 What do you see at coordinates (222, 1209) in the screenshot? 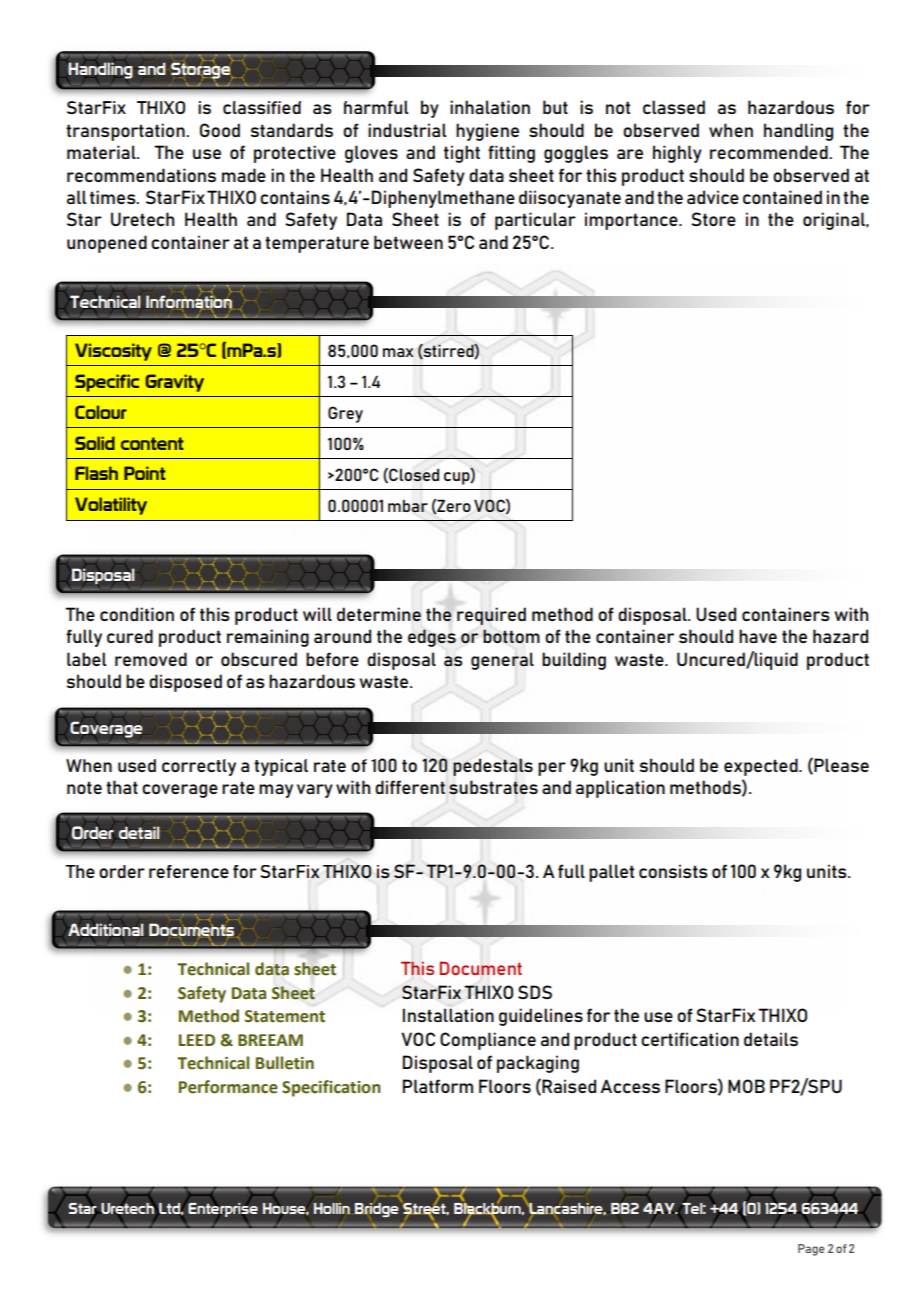
I see `Enterprise` at bounding box center [222, 1209].
